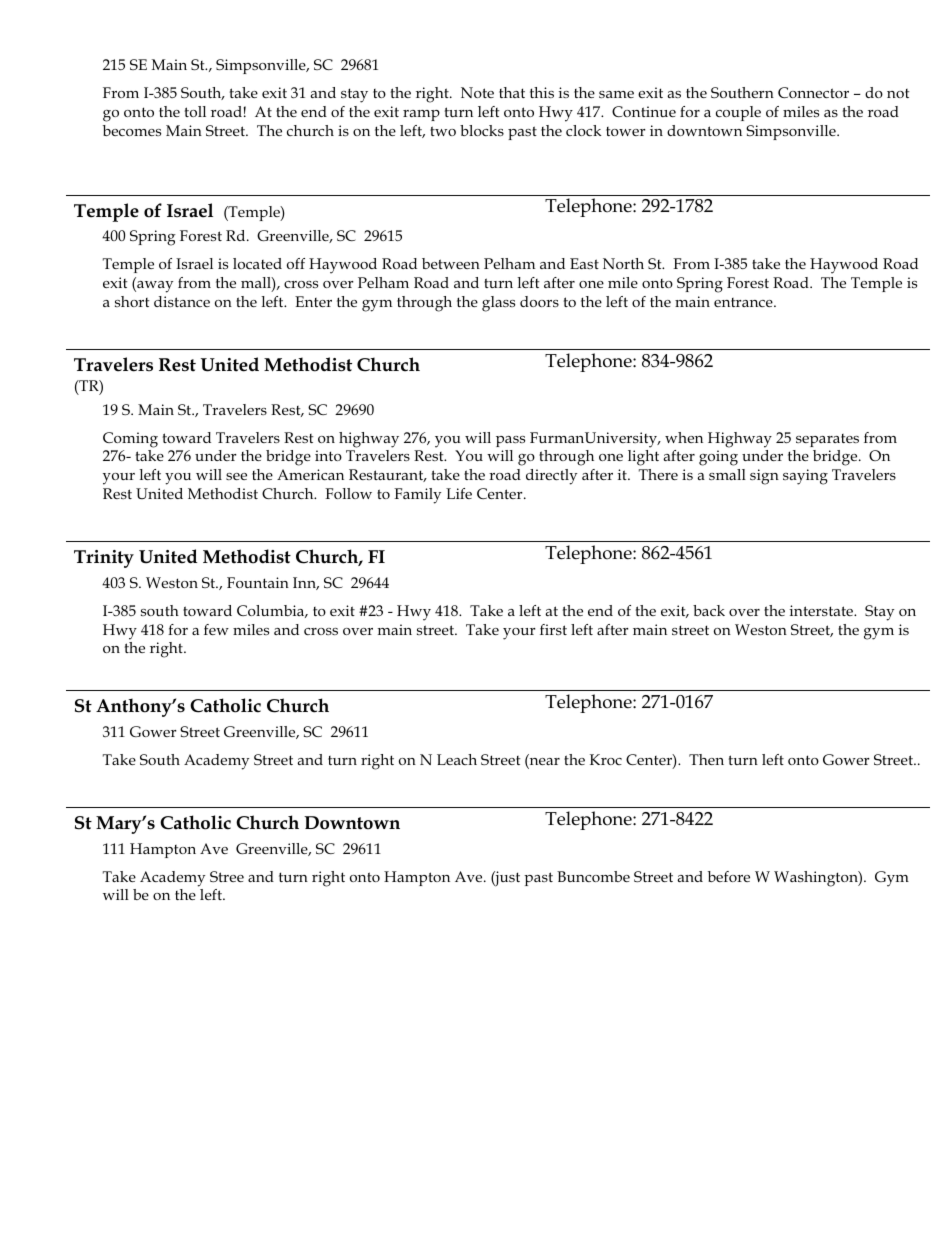 The image size is (952, 1233). Describe the element at coordinates (764, 477) in the image. I see `sign` at that location.
